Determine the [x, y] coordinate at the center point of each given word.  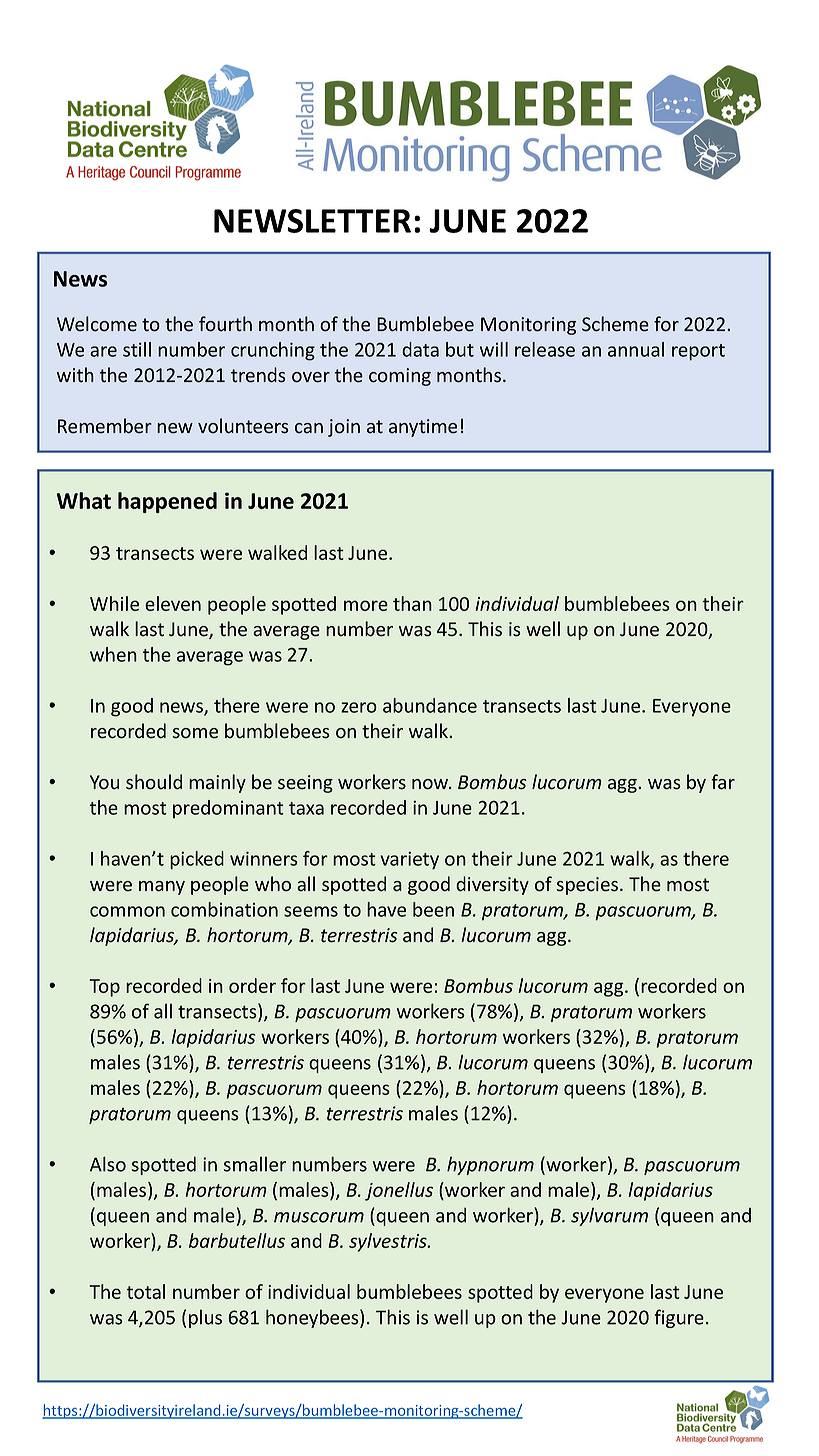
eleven [173, 603]
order [252, 985]
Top [105, 988]
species [589, 886]
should [154, 782]
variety [409, 860]
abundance [430, 705]
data [420, 349]
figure [679, 1318]
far [723, 782]
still [137, 349]
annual [636, 349]
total [146, 1291]
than [412, 603]
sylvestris [389, 1242]
